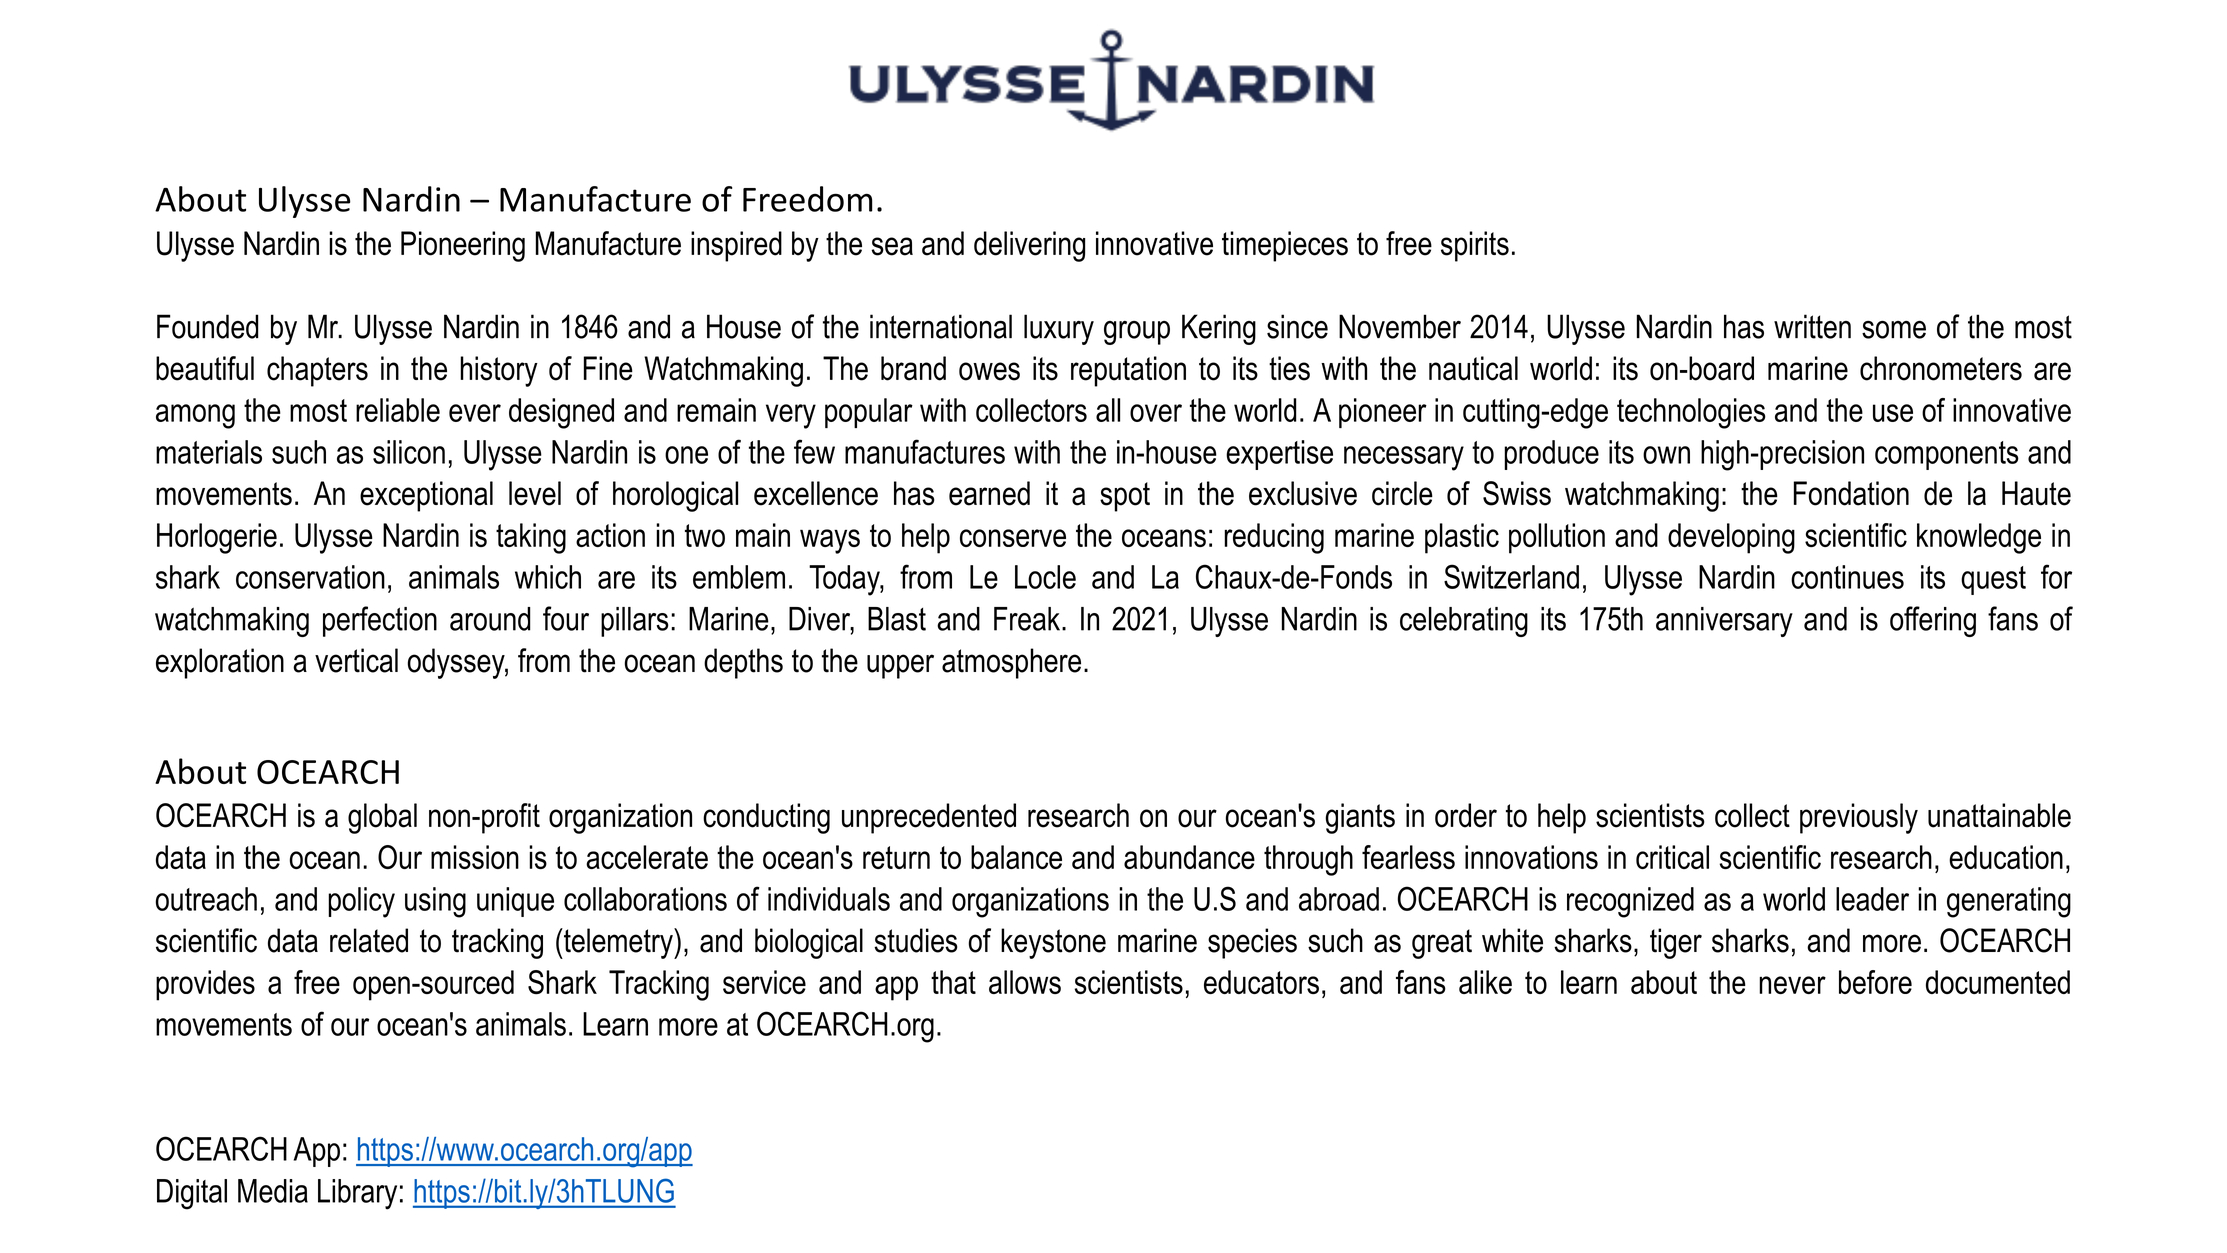 This screenshot has width=2227, height=1253. What do you see at coordinates (356, 660) in the screenshot?
I see `vertical` at bounding box center [356, 660].
